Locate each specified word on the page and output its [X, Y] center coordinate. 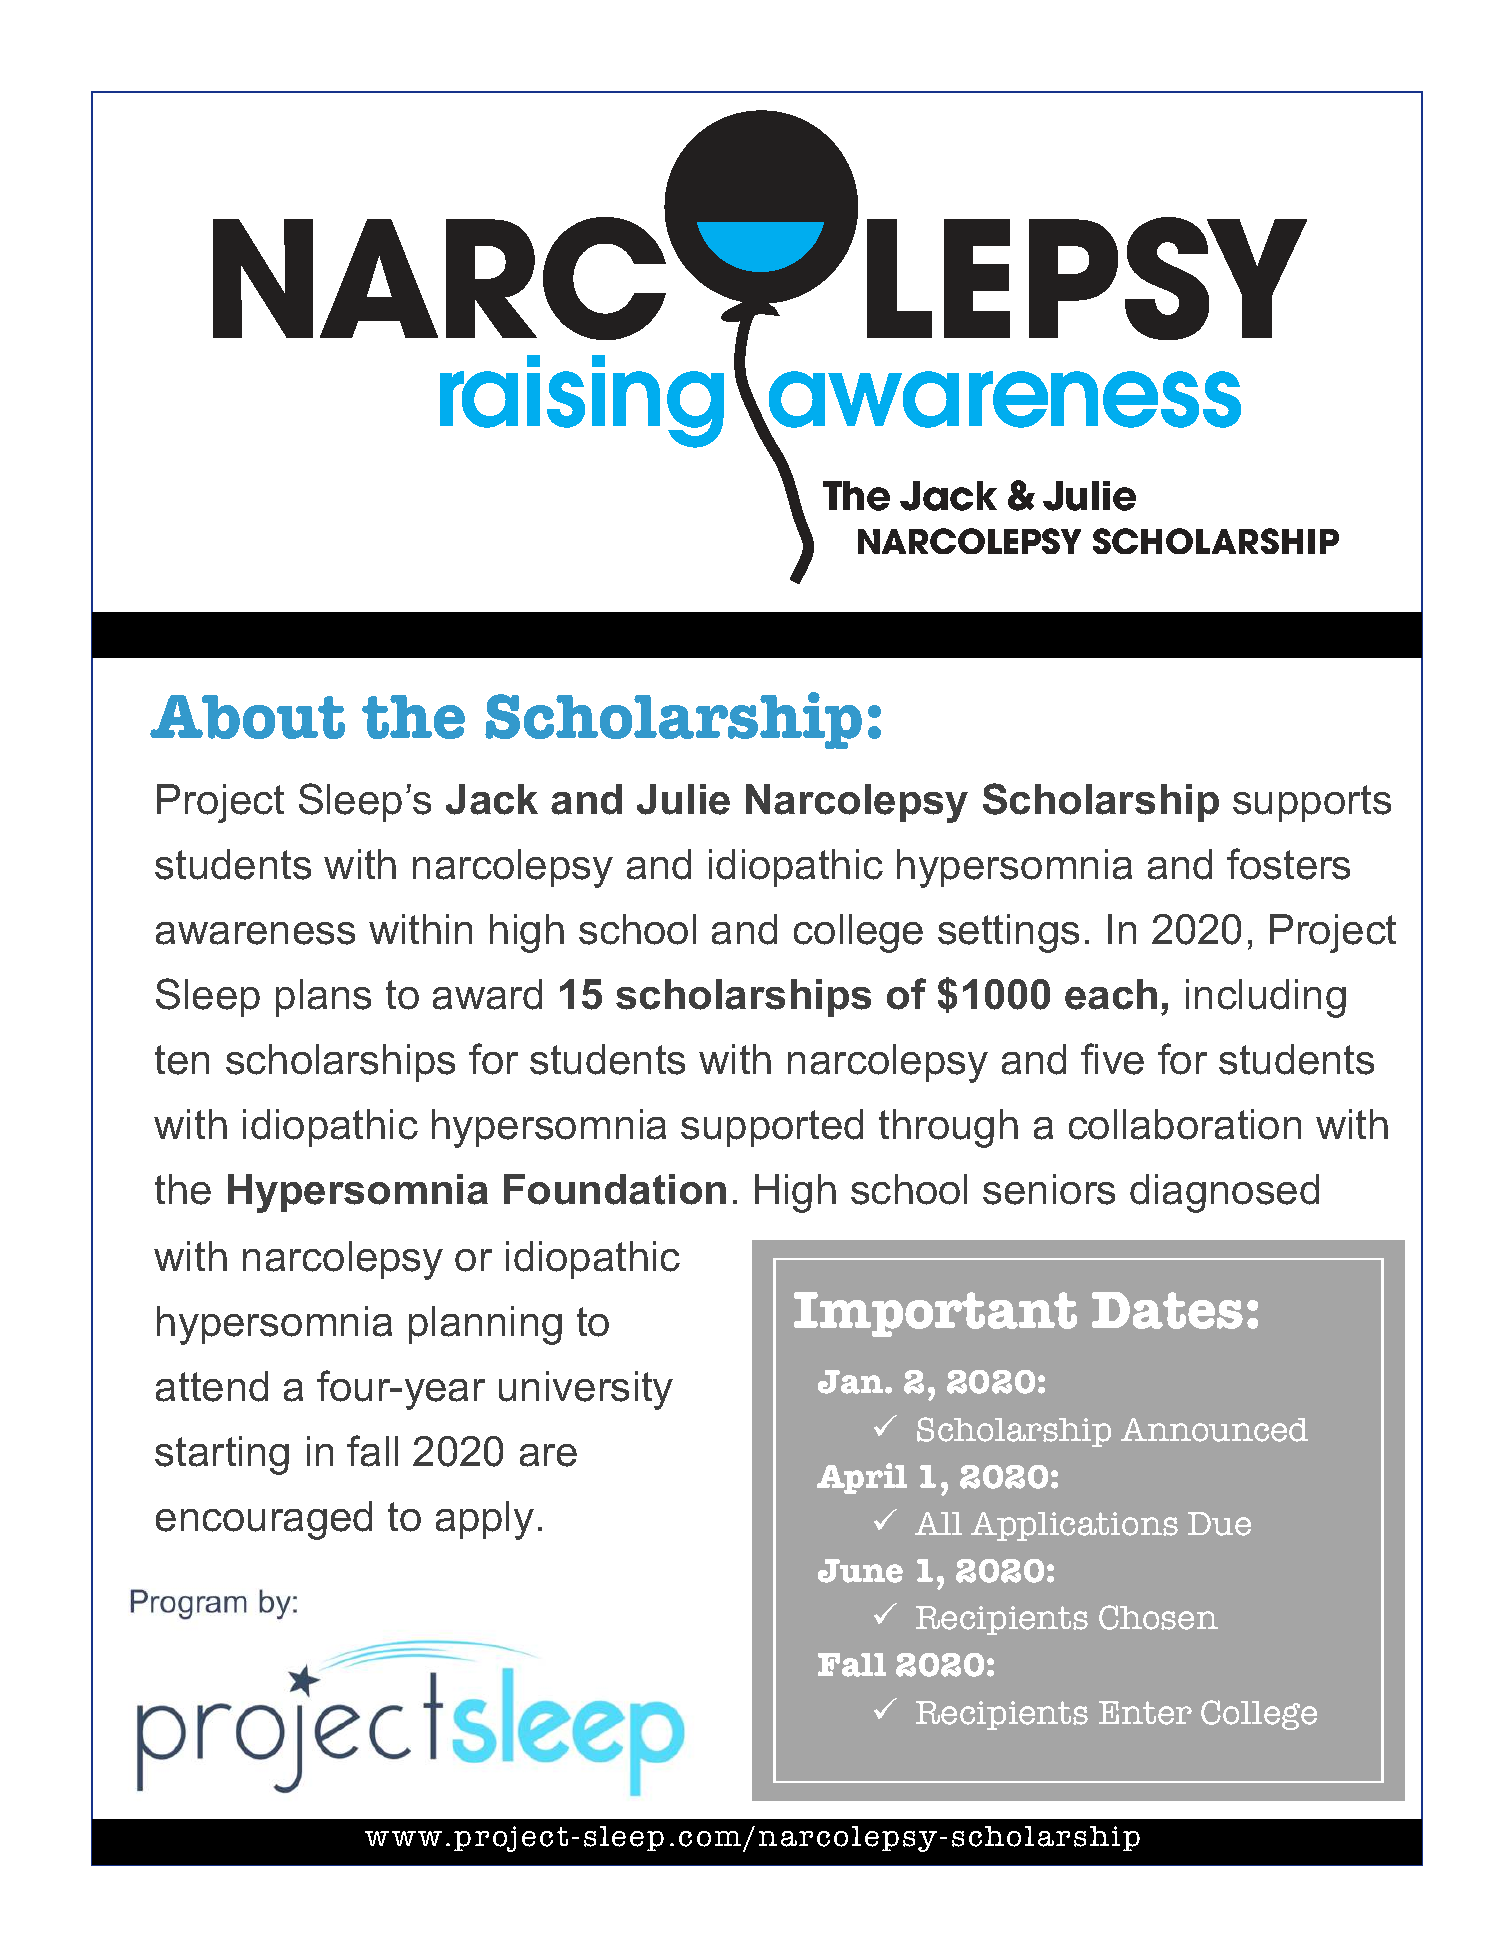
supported [772, 1128]
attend [212, 1386]
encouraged [264, 1520]
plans [323, 998]
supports [1312, 803]
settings [1008, 933]
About [247, 717]
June [860, 1571]
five [1112, 1059]
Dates [1167, 1310]
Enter [1145, 1713]
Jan [852, 1382]
